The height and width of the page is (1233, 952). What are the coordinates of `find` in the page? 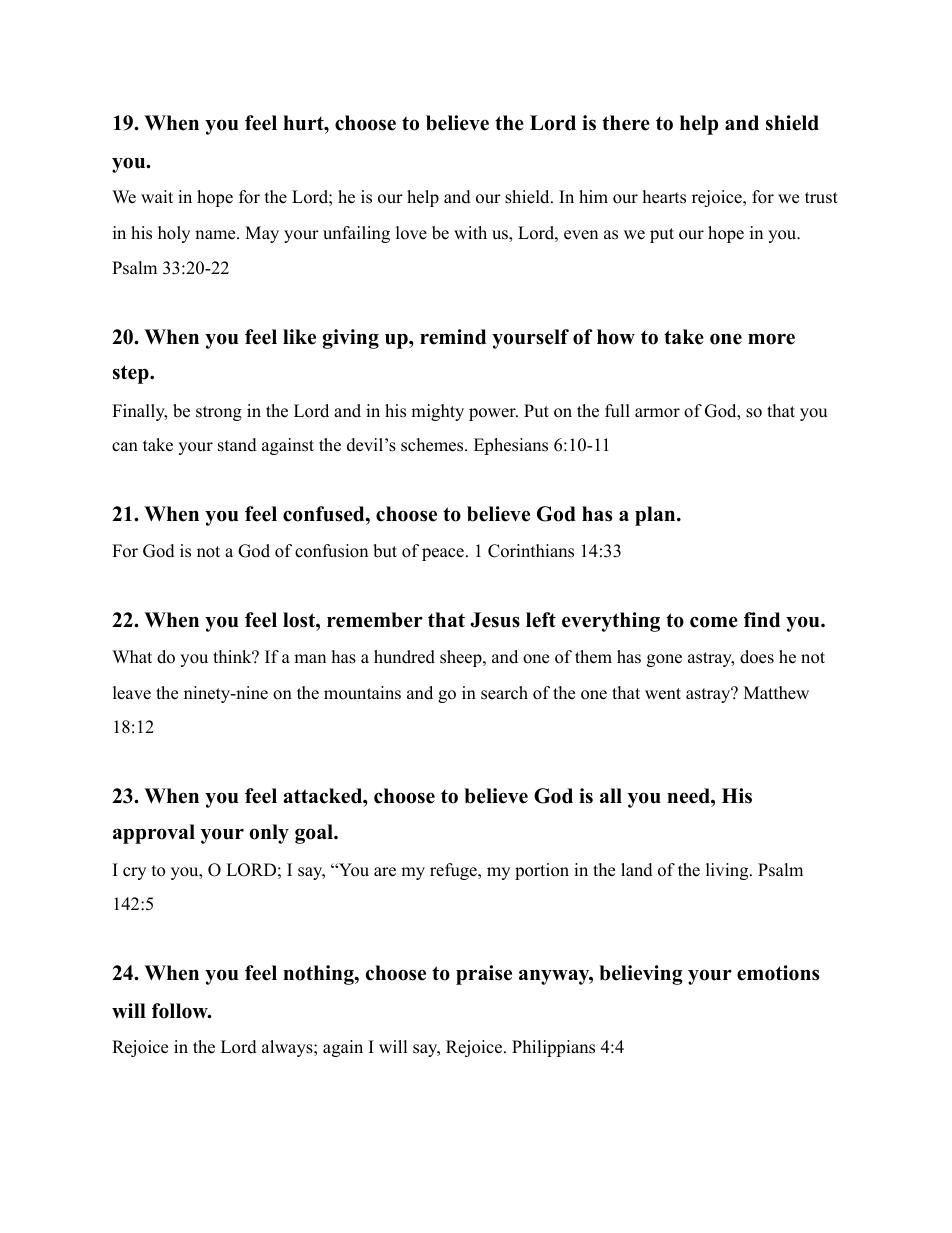 It's located at (762, 620).
